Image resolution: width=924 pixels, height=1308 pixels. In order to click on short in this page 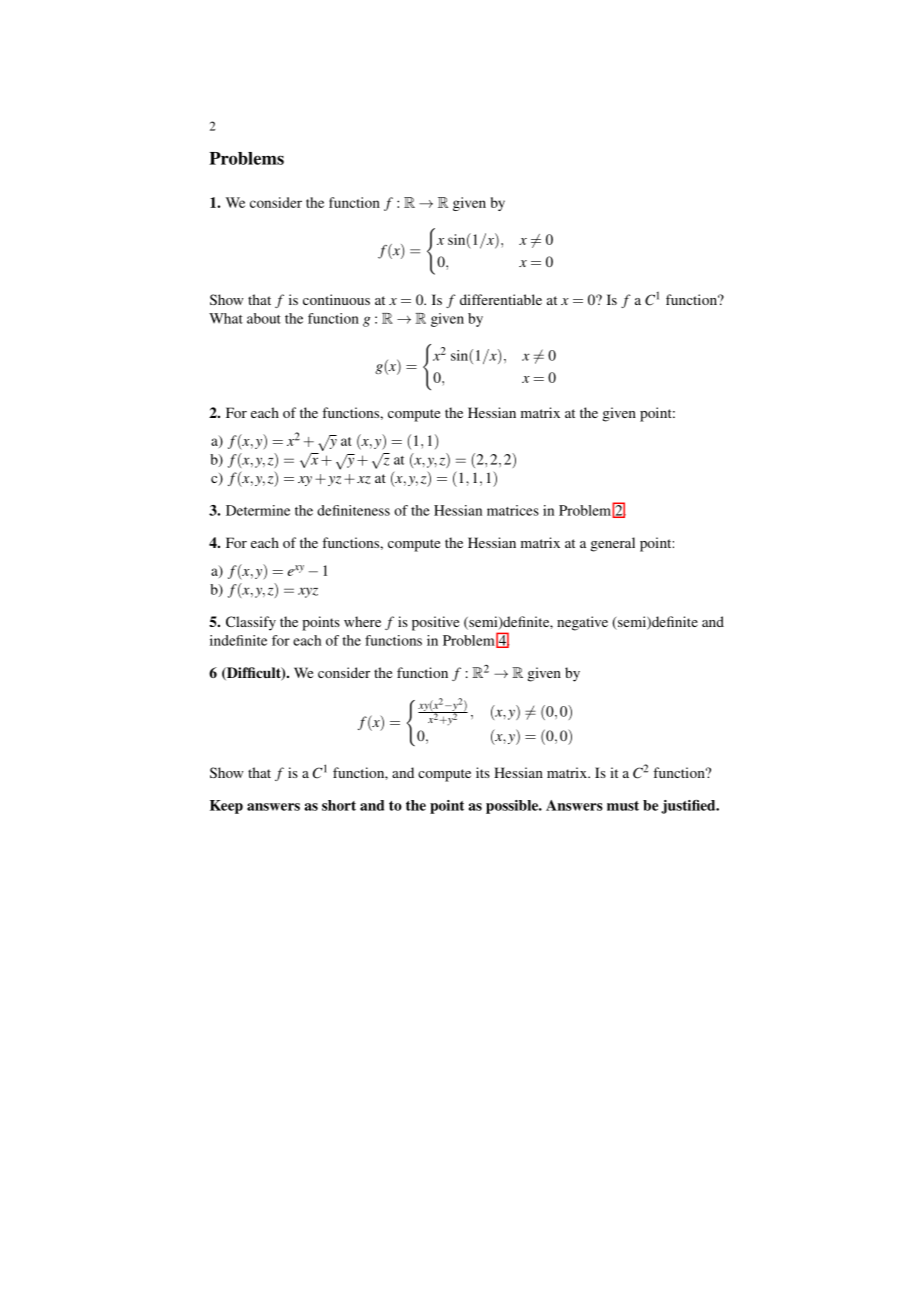, I will do `click(339, 805)`.
